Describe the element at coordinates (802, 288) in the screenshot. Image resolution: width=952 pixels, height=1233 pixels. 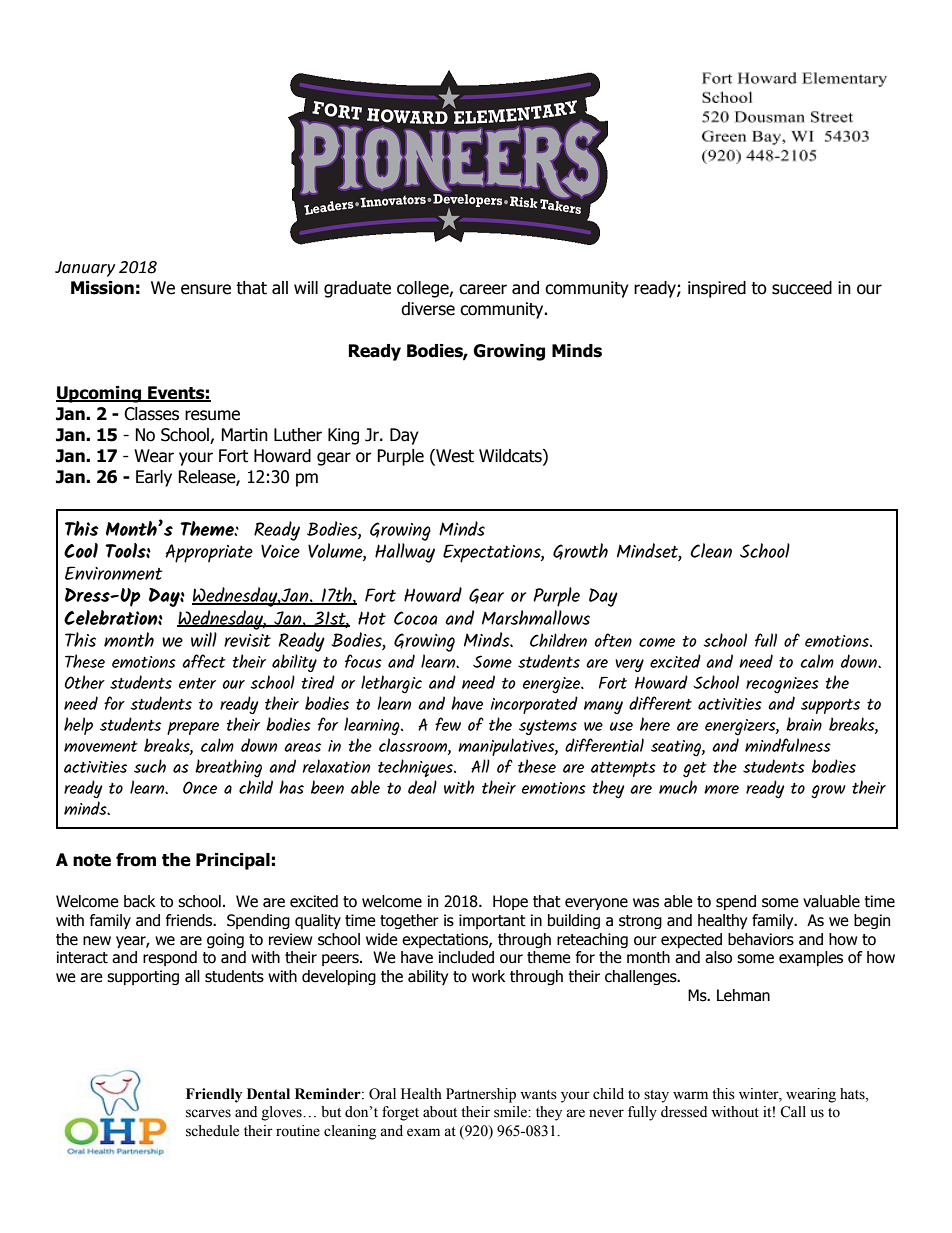
I see `succeed` at that location.
